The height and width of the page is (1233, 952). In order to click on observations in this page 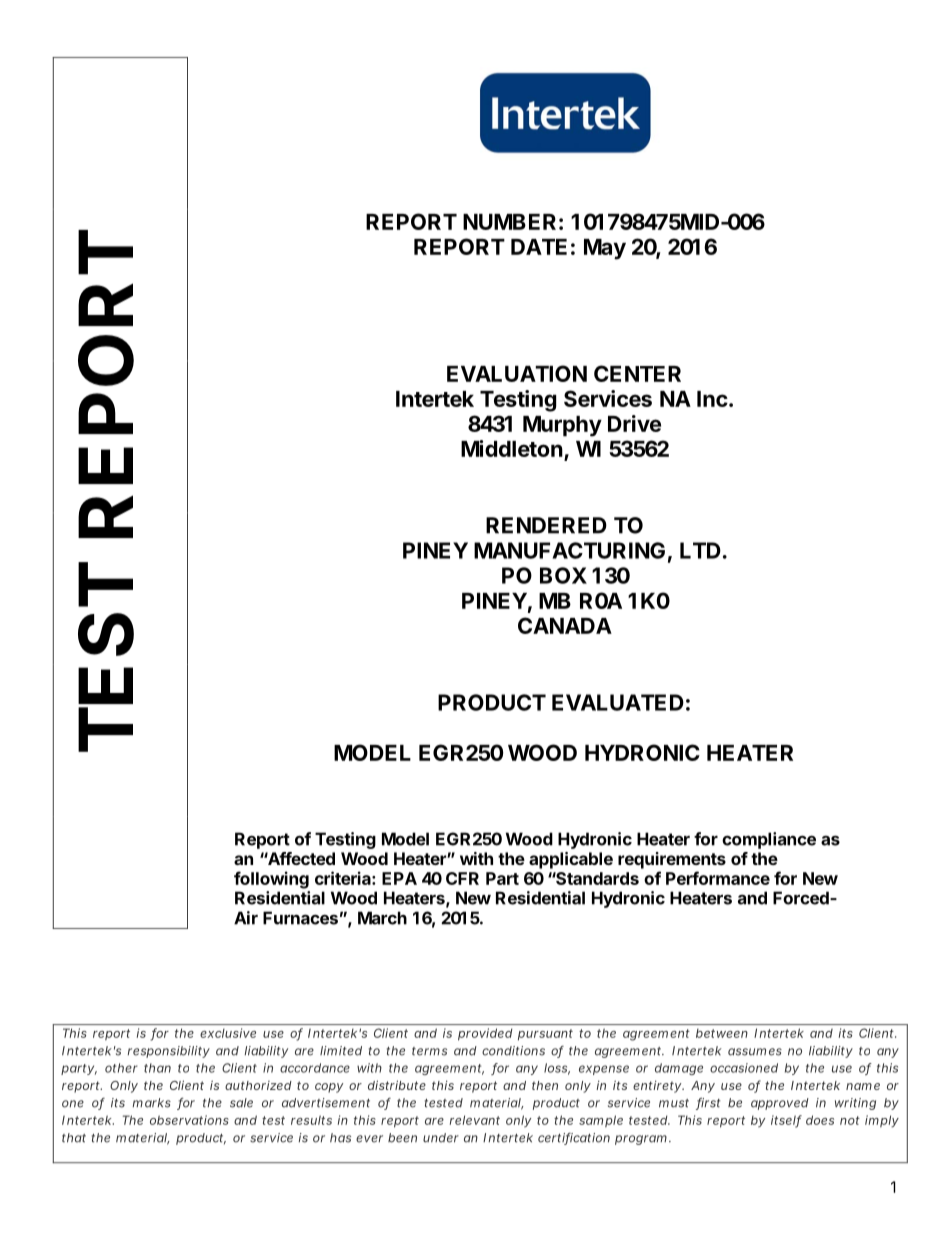, I will do `click(189, 1120)`.
